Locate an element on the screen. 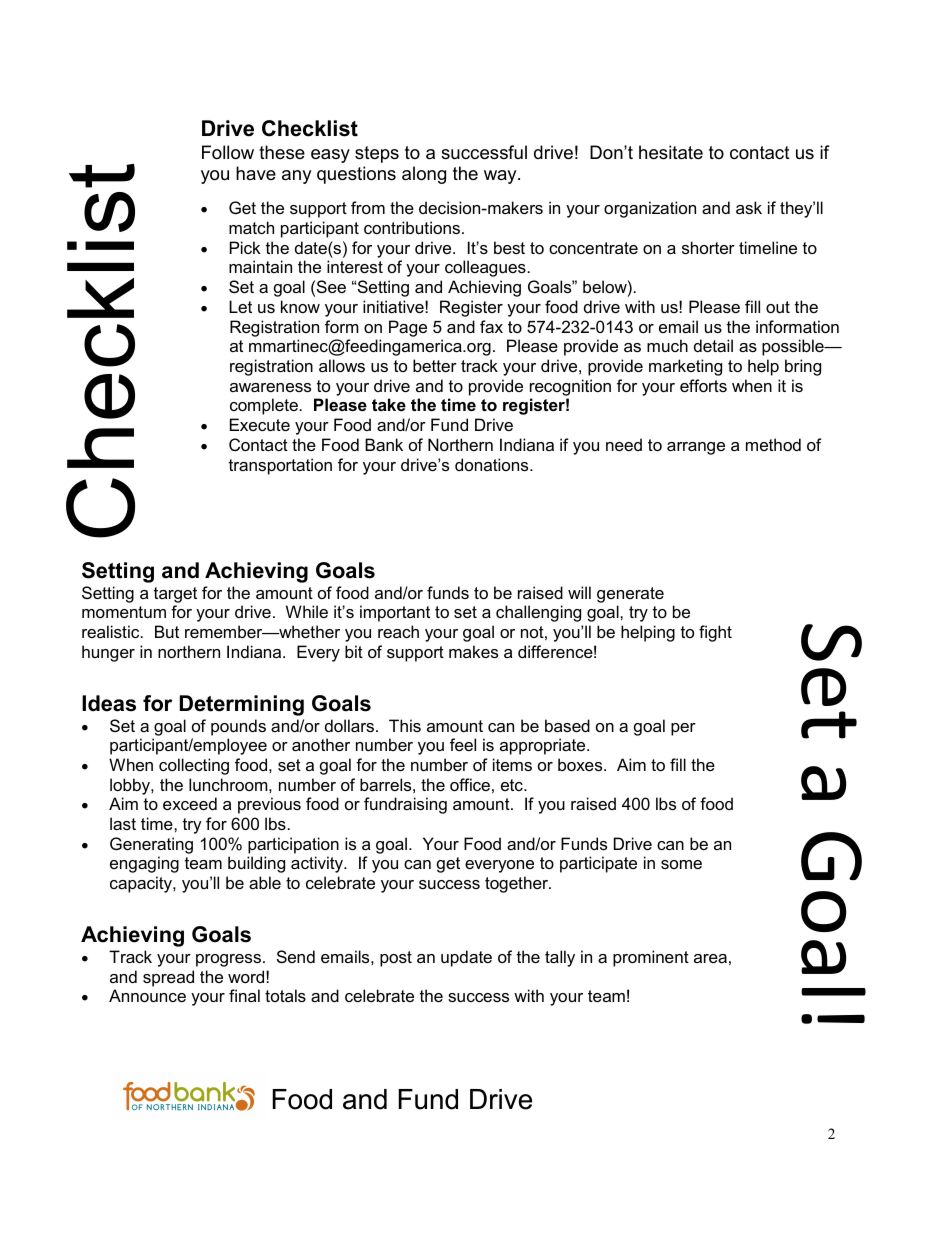 The height and width of the screenshot is (1233, 952). Follow is located at coordinates (228, 152).
